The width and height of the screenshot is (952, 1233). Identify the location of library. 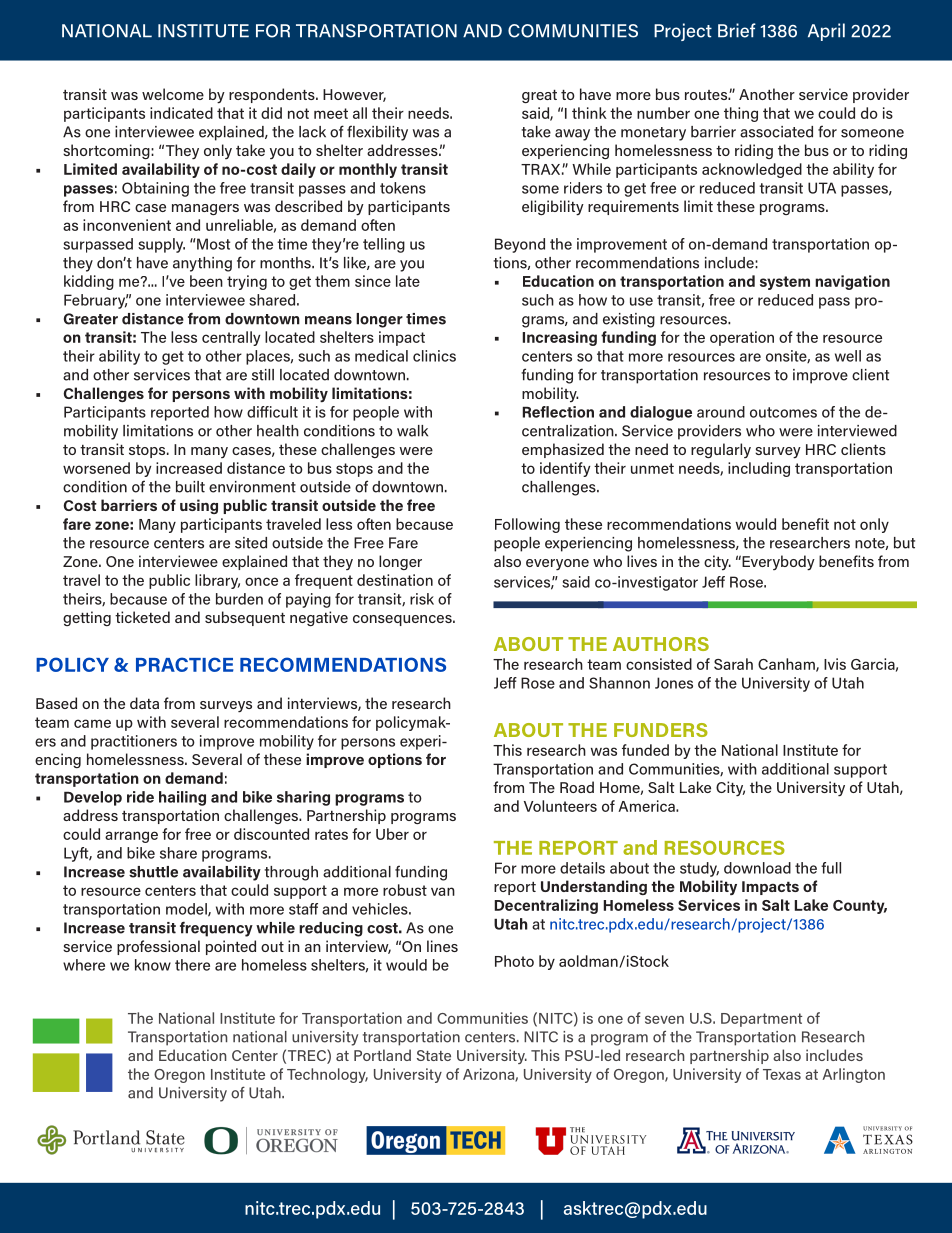
(217, 581).
